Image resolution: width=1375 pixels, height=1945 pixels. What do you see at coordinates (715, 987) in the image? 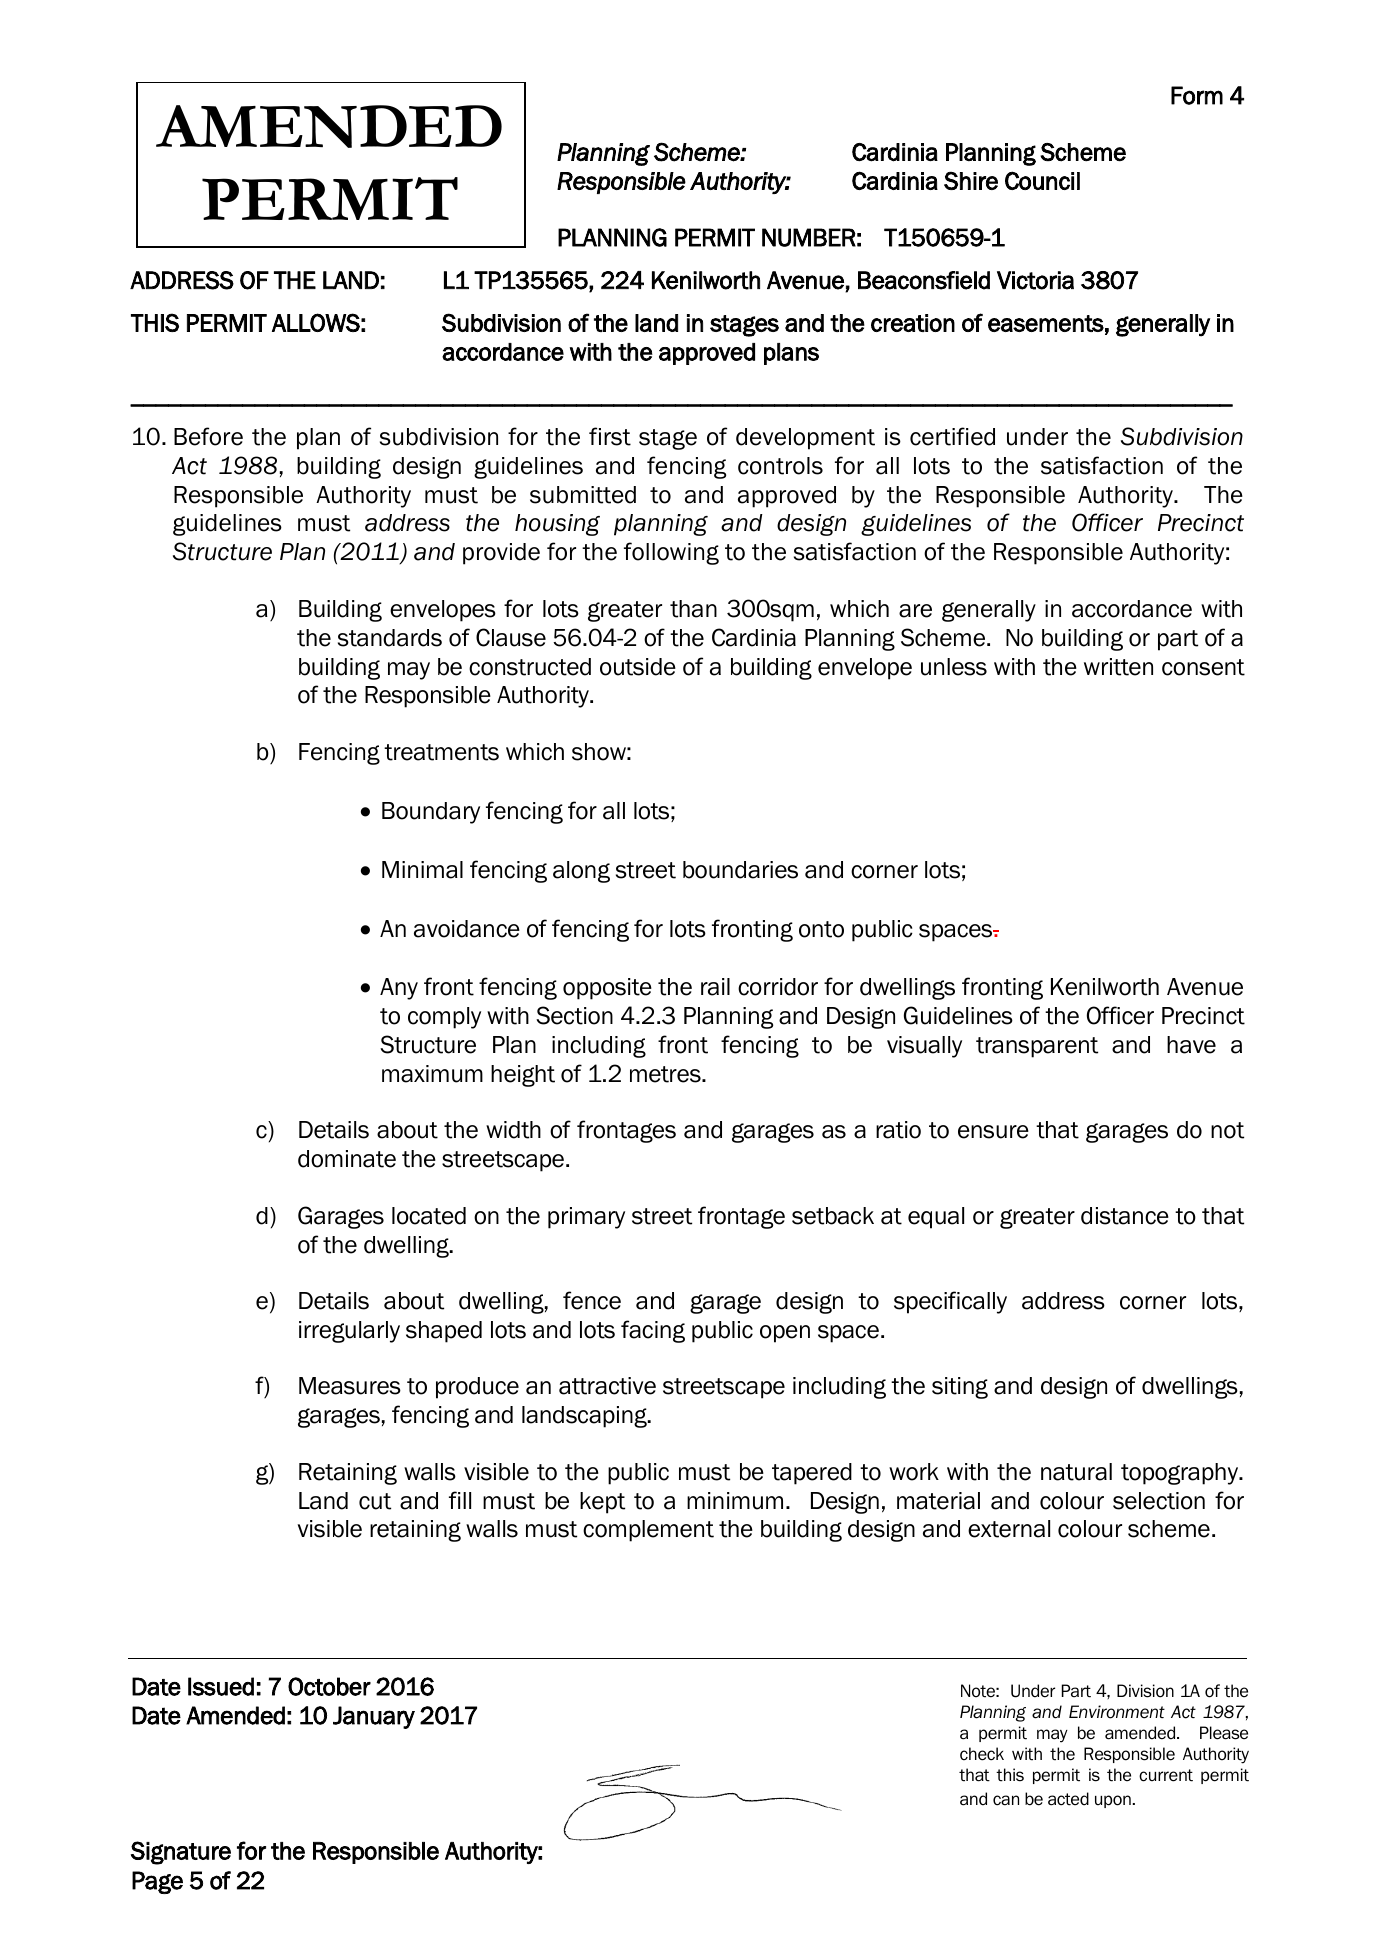
I see `rail` at bounding box center [715, 987].
